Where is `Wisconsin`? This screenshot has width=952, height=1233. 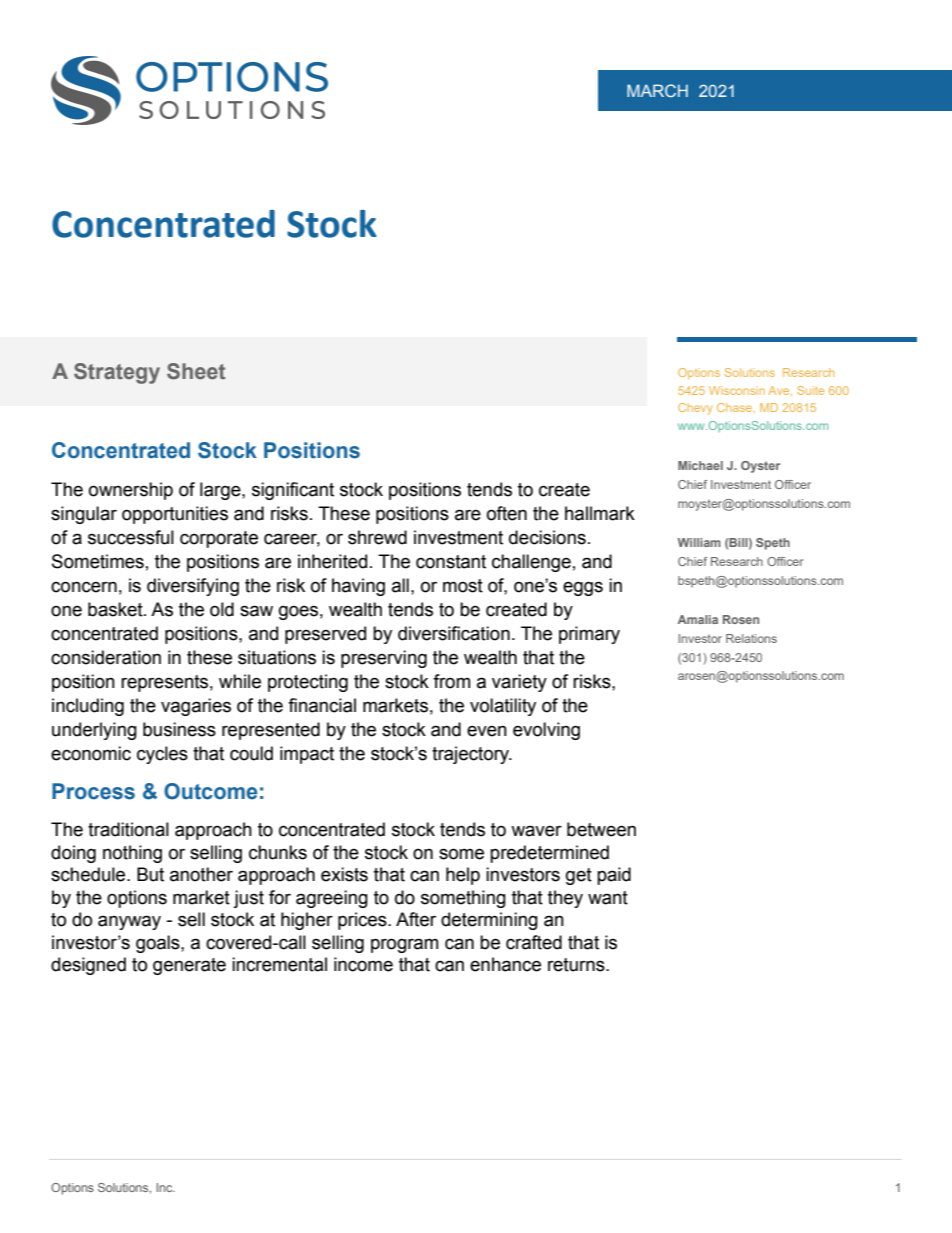
Wisconsin is located at coordinates (737, 390).
